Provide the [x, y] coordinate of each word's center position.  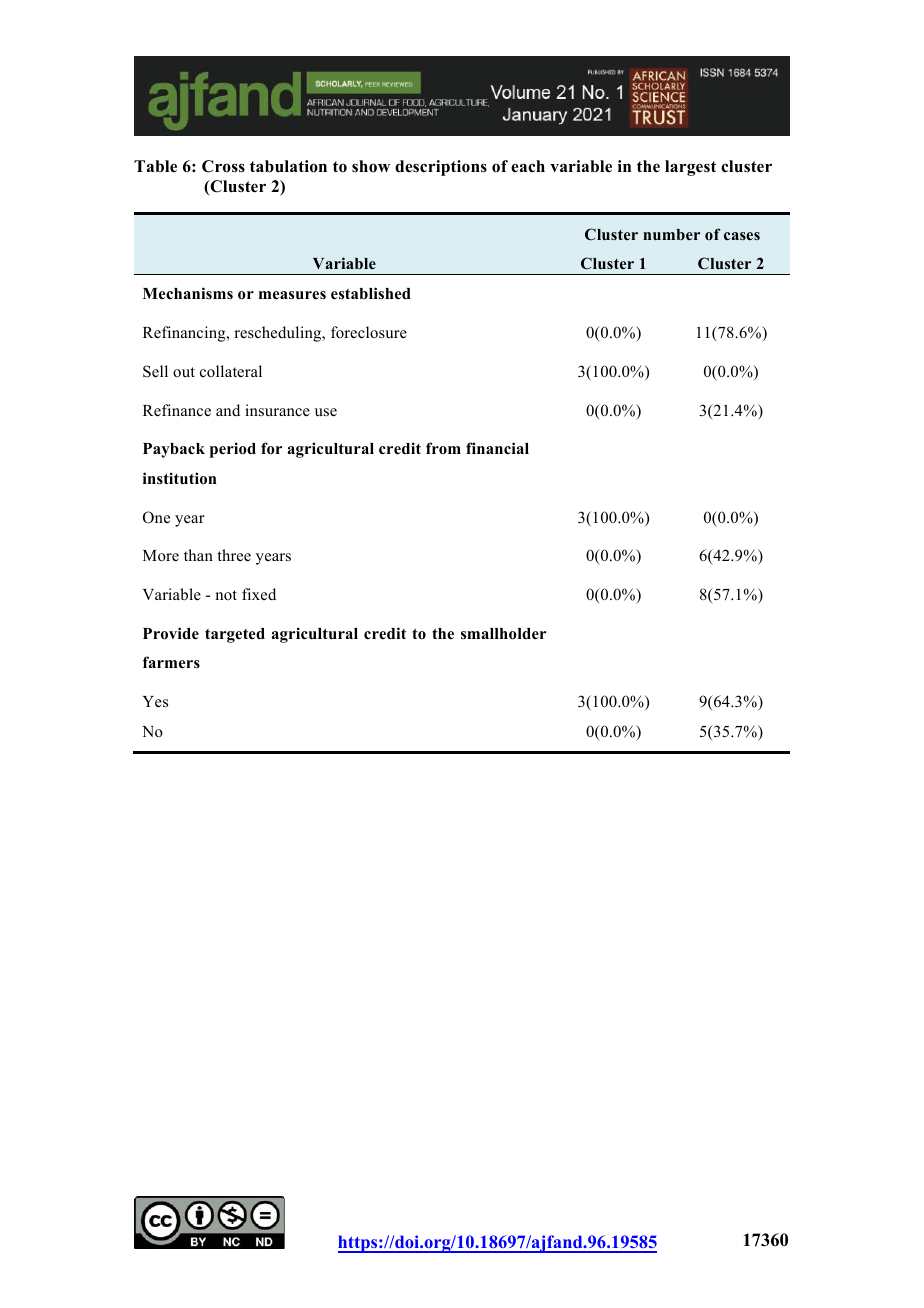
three [234, 555]
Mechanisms [188, 293]
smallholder [503, 634]
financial [497, 448]
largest [690, 168]
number [671, 234]
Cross [223, 166]
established [371, 293]
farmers [171, 662]
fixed [259, 594]
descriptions [441, 168]
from [443, 448]
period [233, 450]
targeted [235, 635]
